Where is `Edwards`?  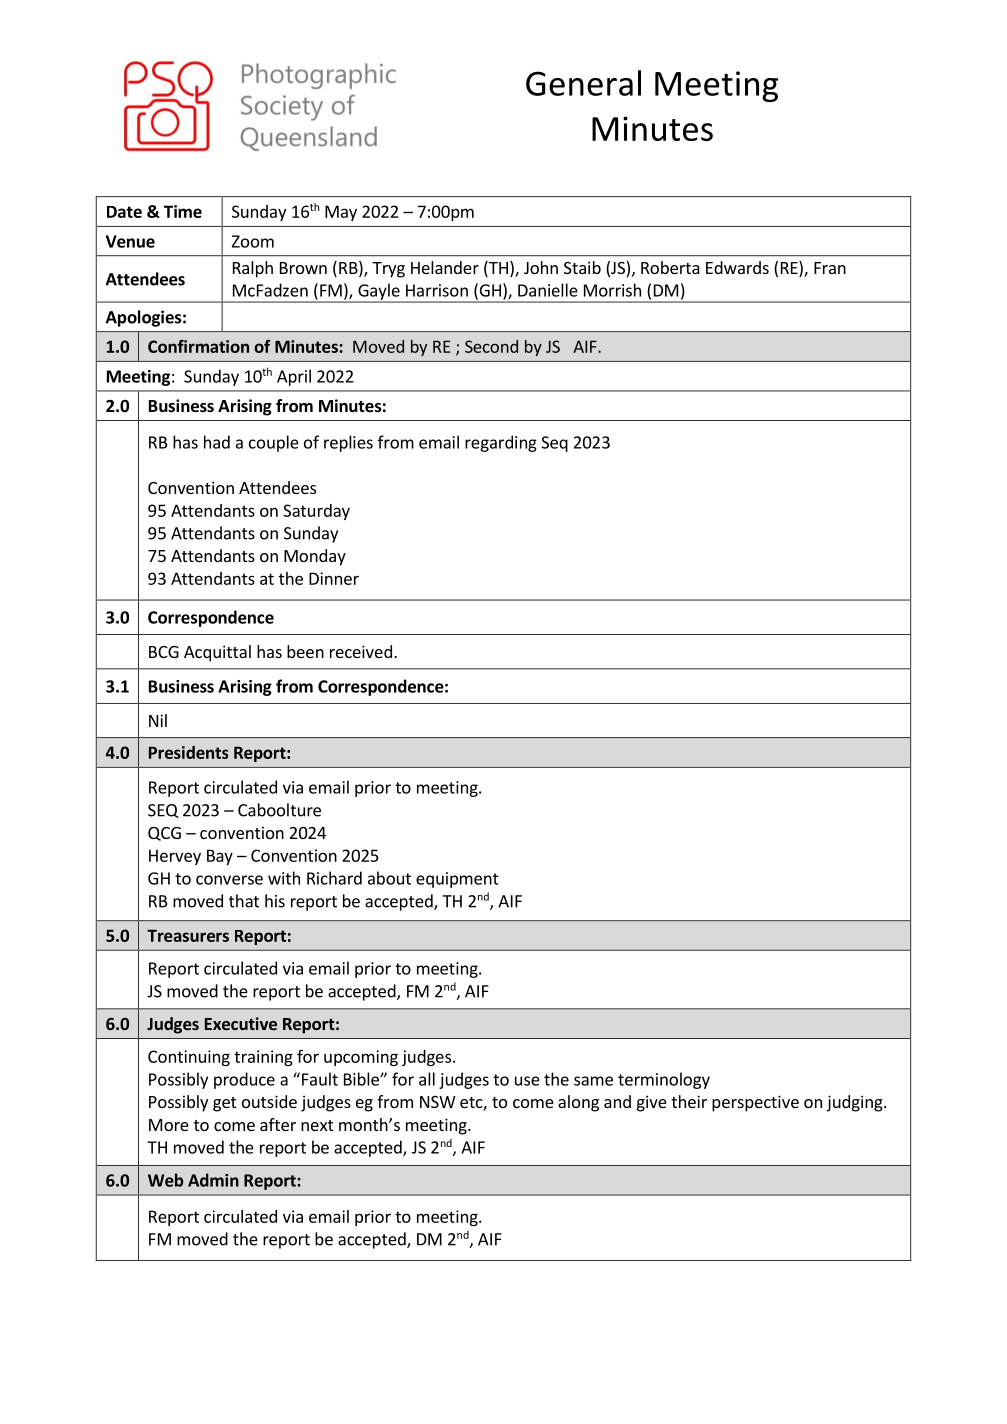 Edwards is located at coordinates (737, 267).
